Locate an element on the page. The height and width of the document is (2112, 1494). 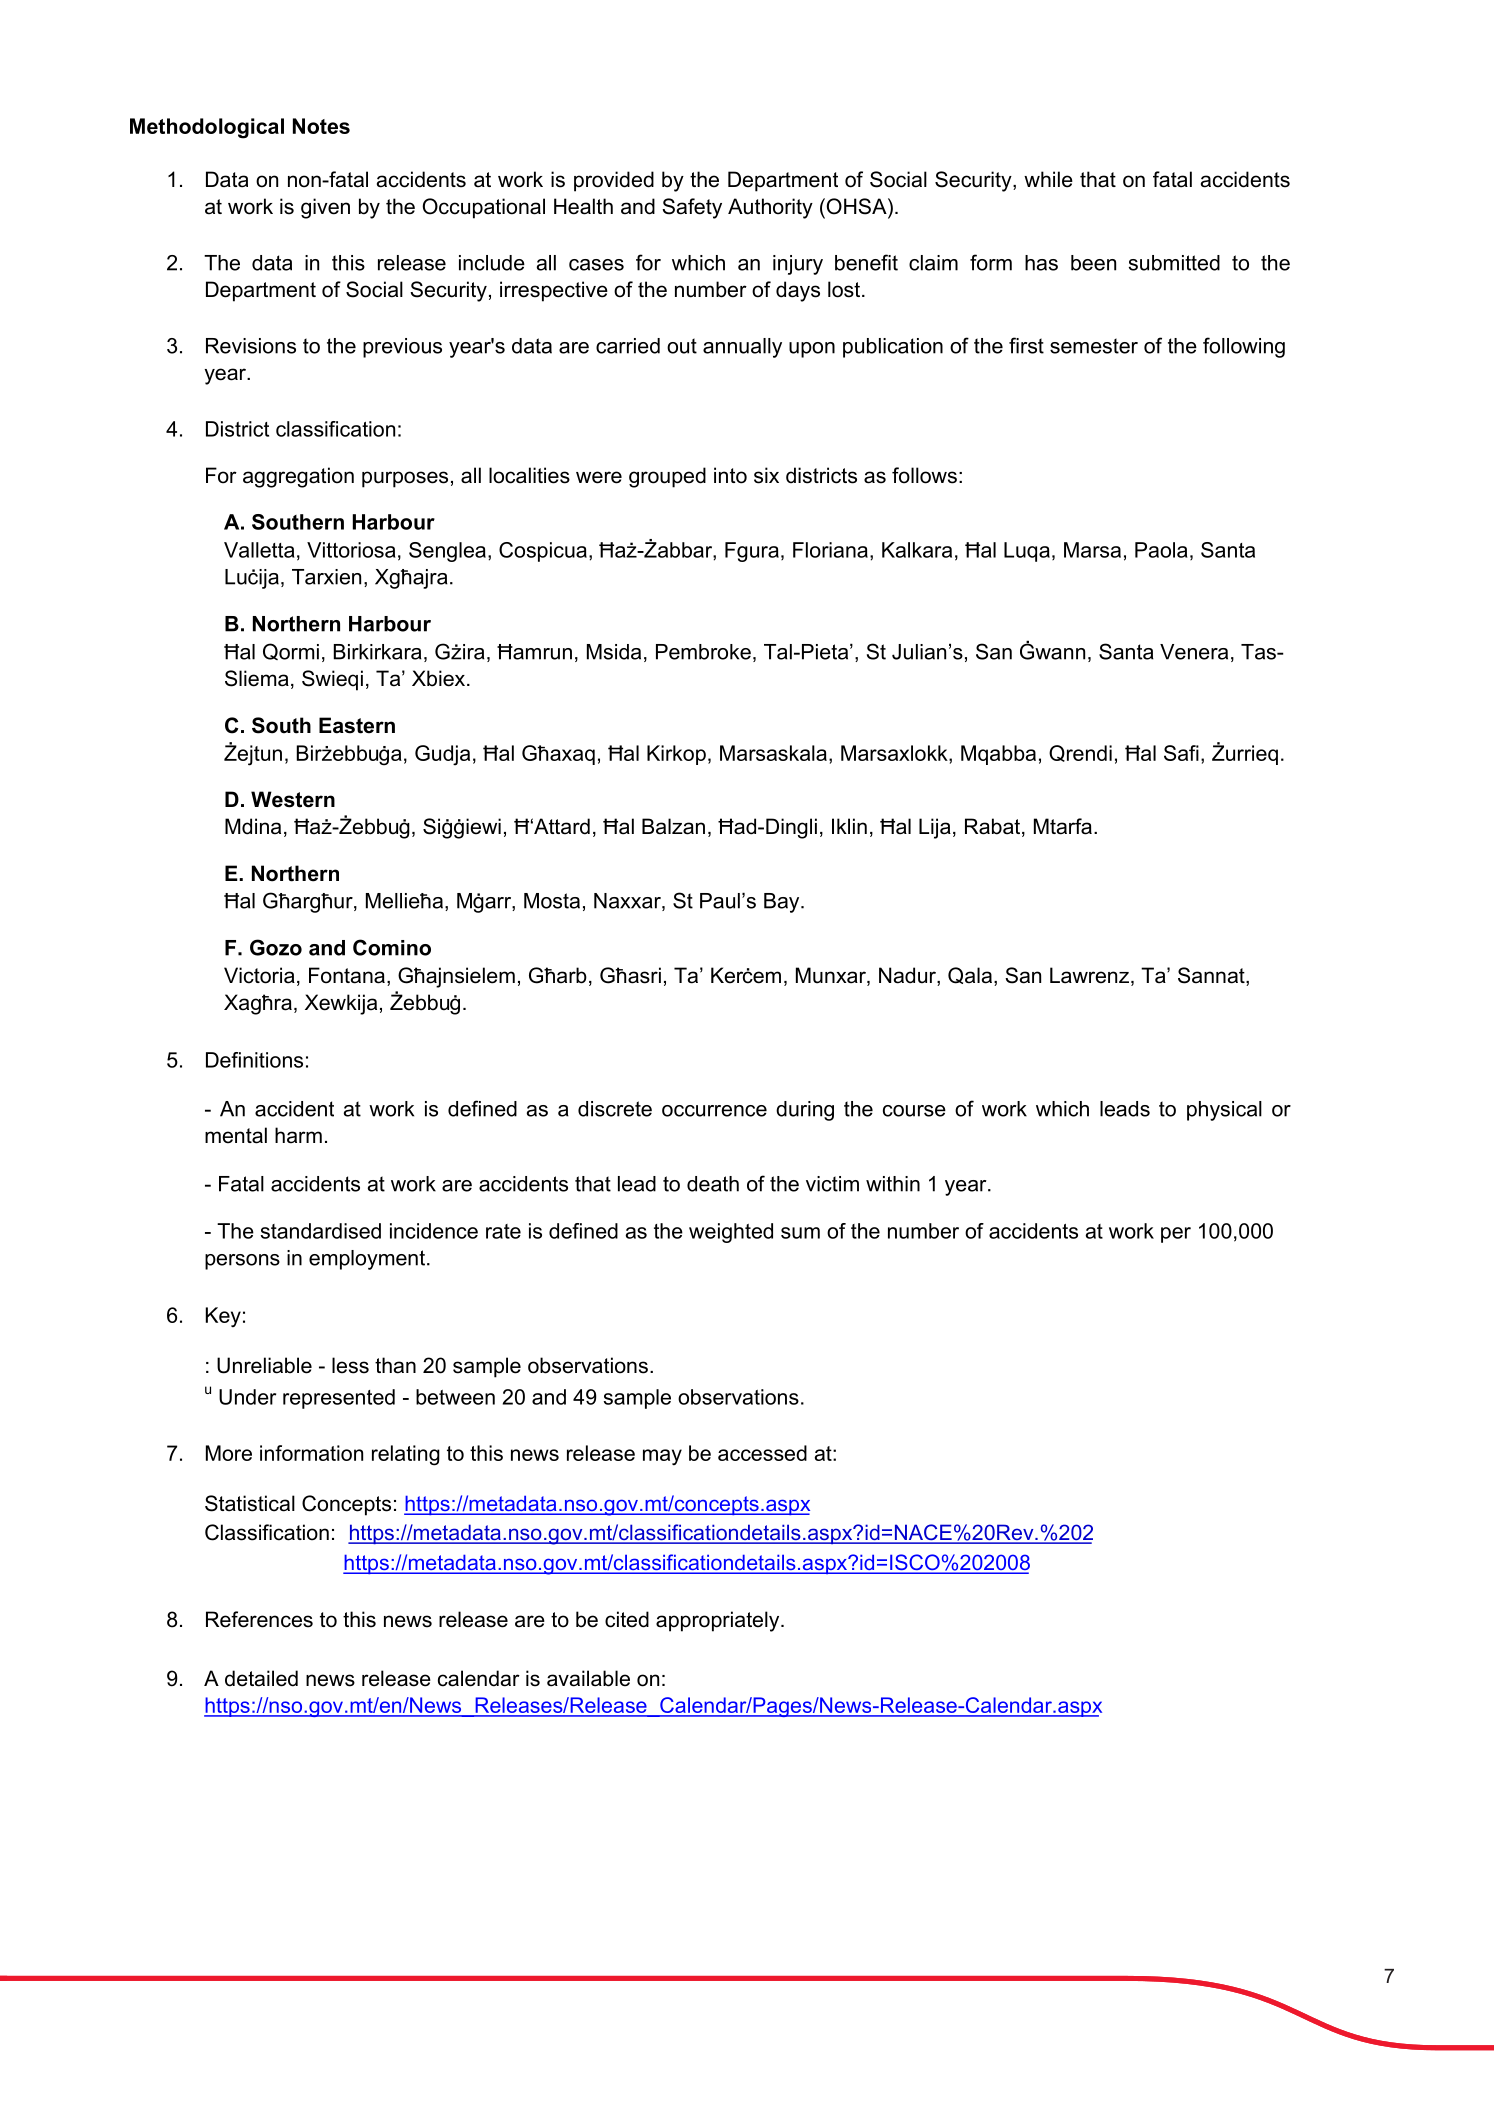
Paola is located at coordinates (1161, 550).
